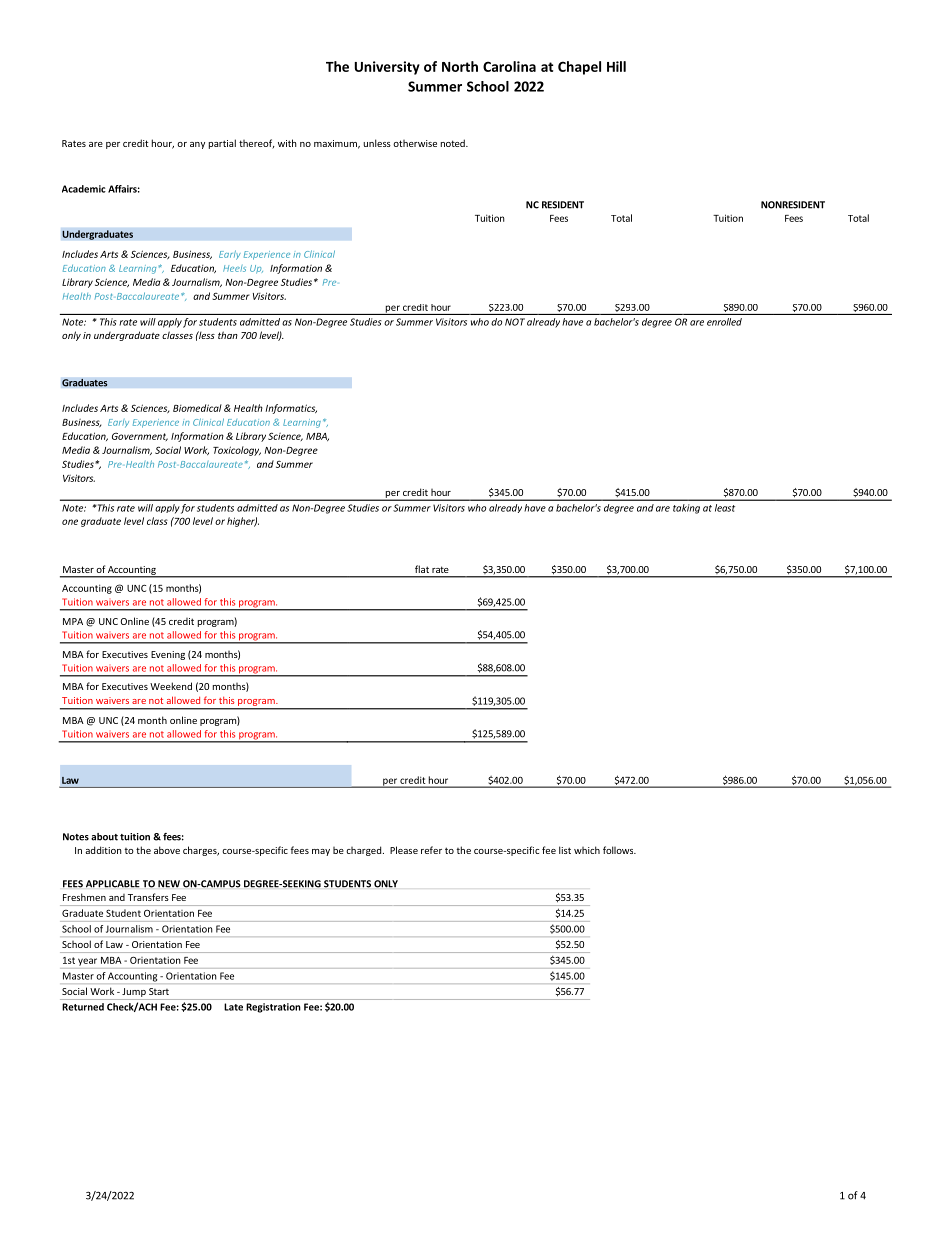 This page has width=952, height=1233. I want to click on Start, so click(159, 991).
